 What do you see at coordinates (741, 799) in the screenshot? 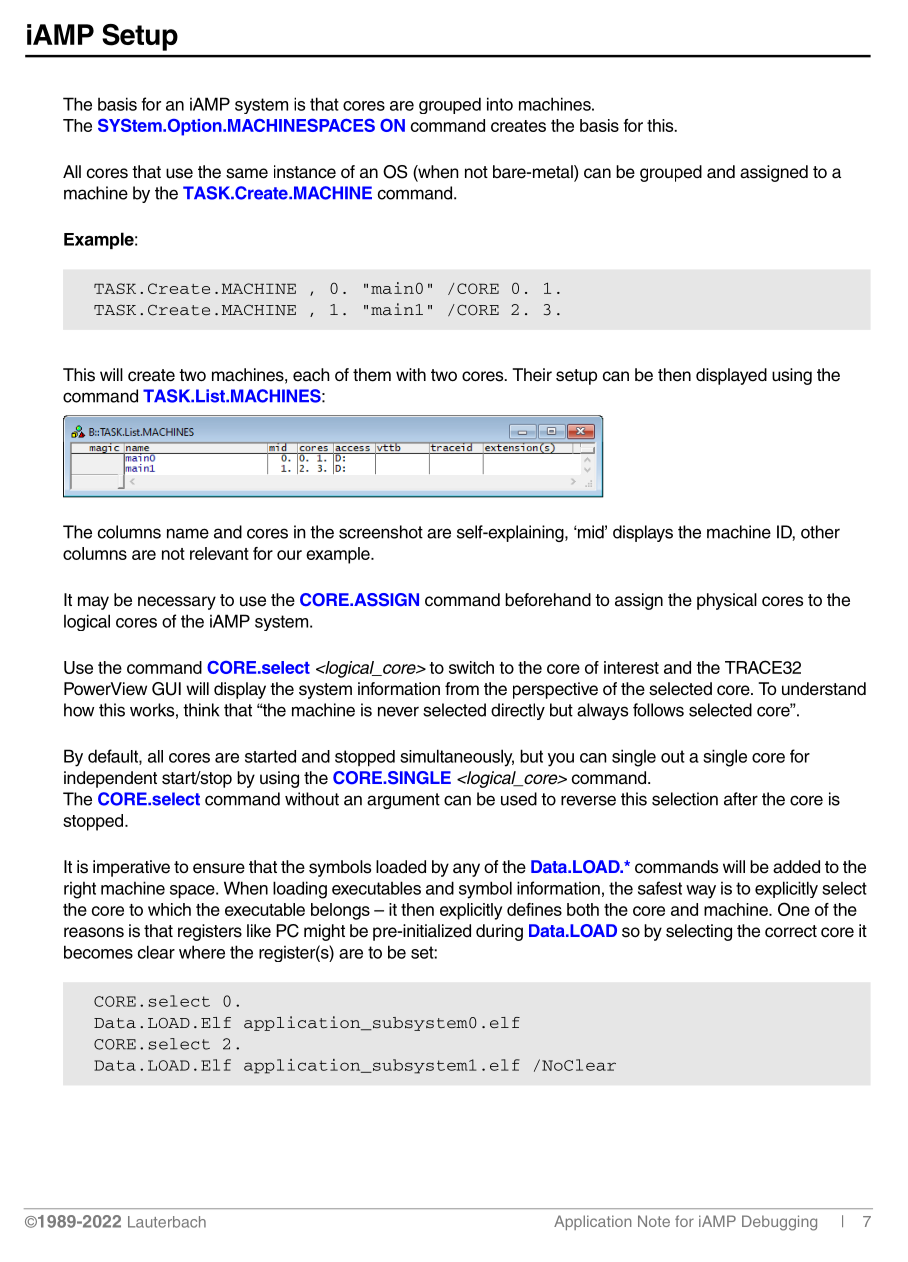
I see `after` at bounding box center [741, 799].
